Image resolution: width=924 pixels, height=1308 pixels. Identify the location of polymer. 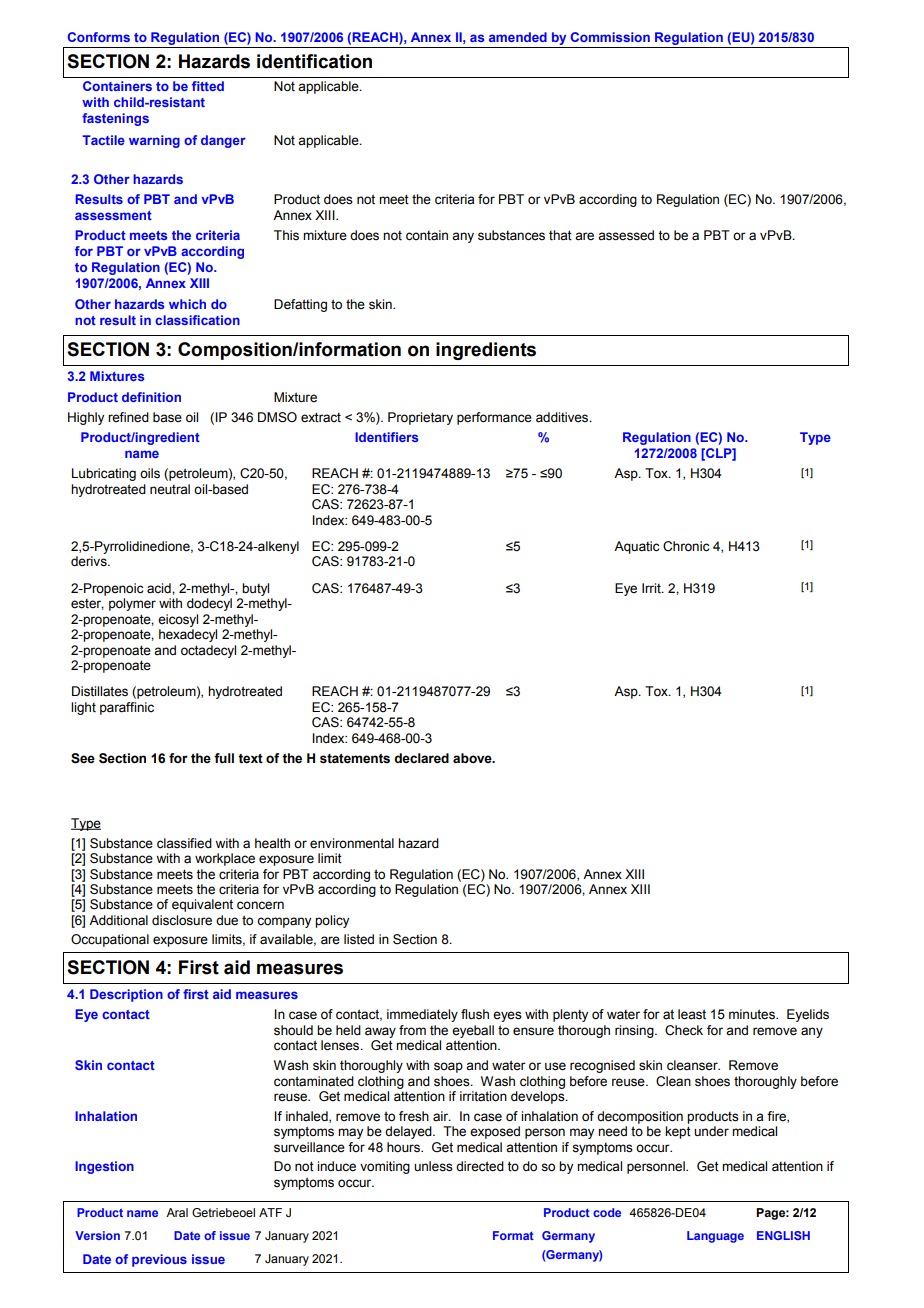
(132, 604).
